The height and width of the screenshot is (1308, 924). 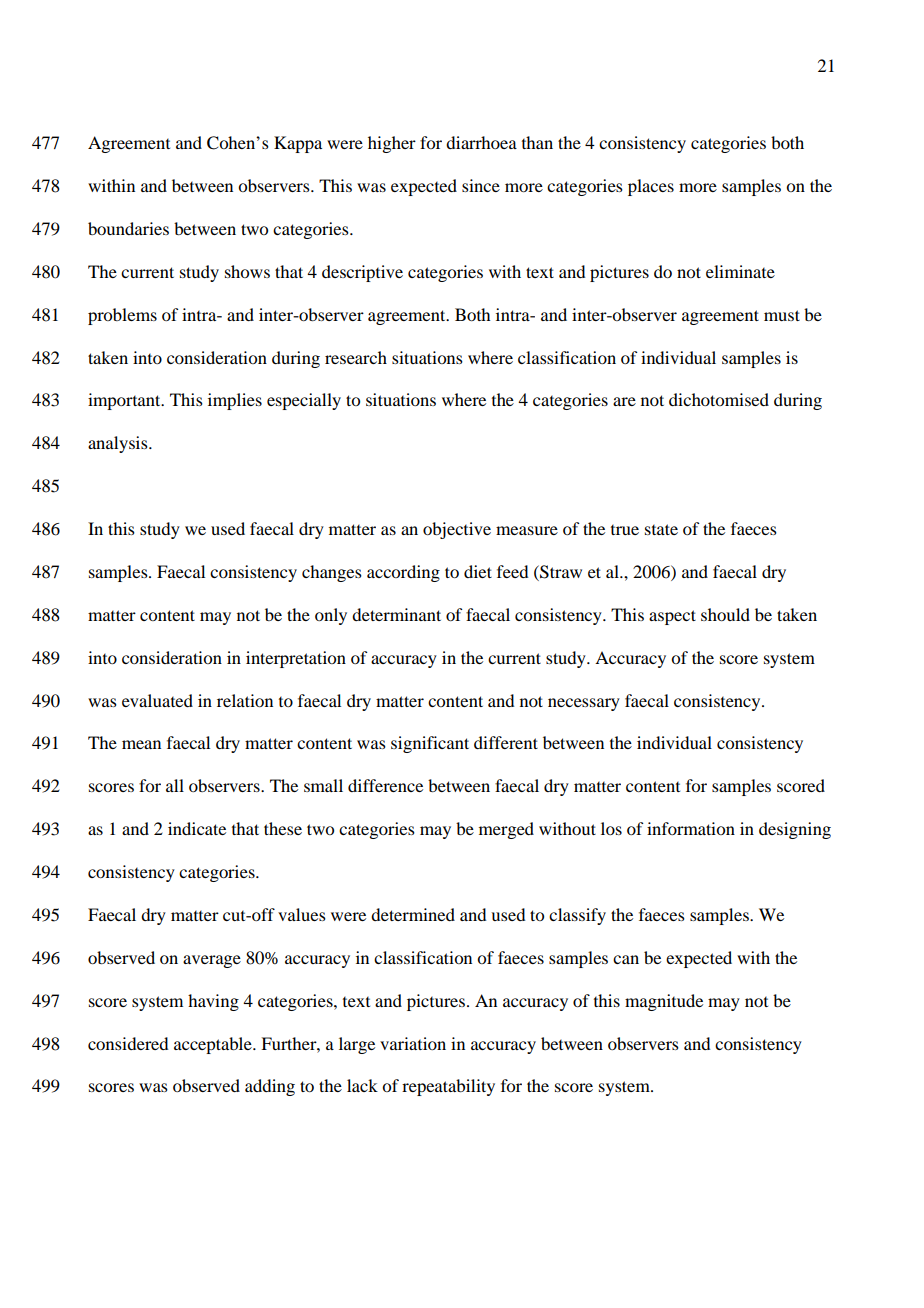 What do you see at coordinates (214, 1045) in the screenshot?
I see `acceptable` at bounding box center [214, 1045].
